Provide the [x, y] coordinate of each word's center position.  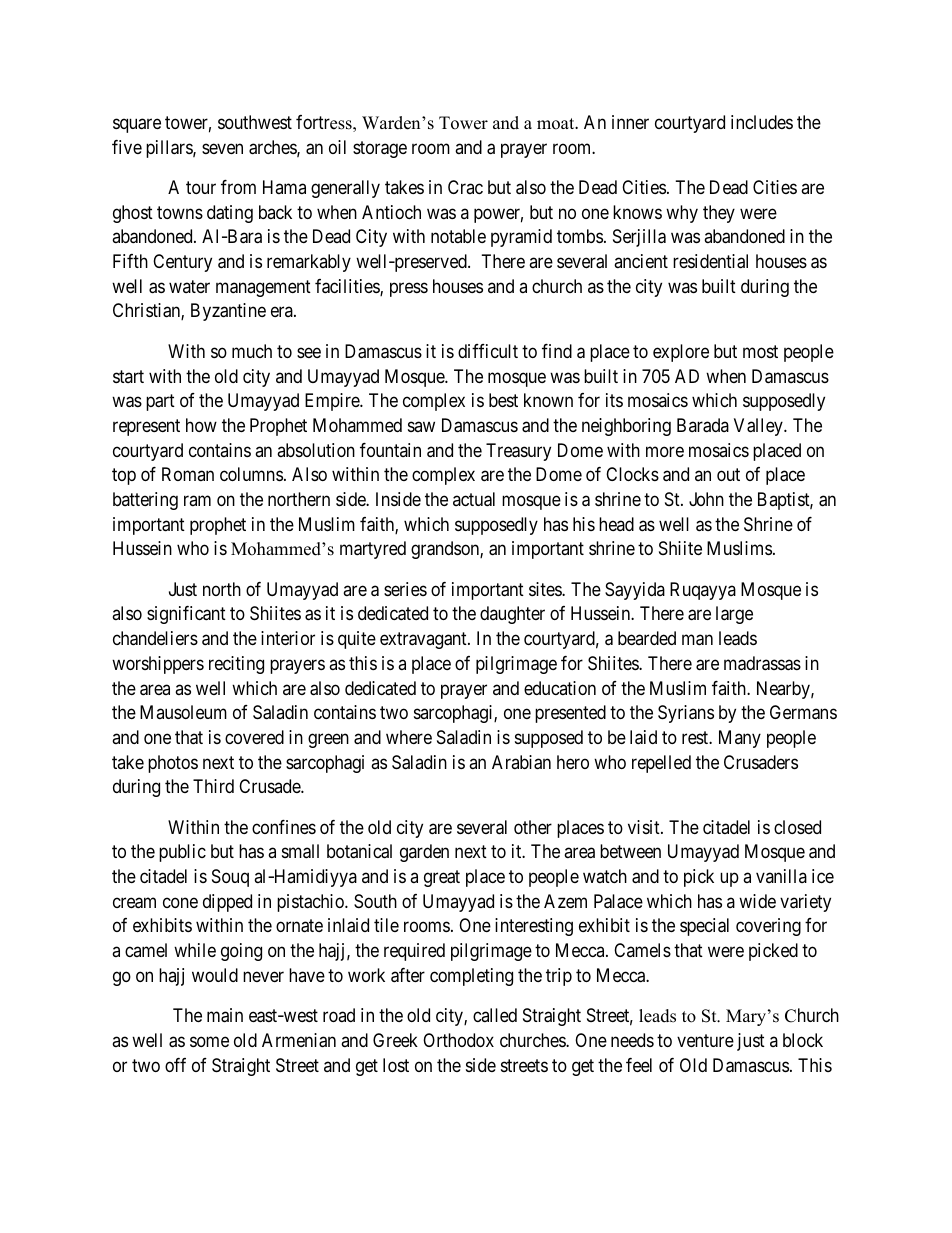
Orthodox [458, 1040]
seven [222, 148]
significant [186, 615]
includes [762, 122]
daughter [512, 615]
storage [380, 149]
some [209, 1041]
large [734, 615]
